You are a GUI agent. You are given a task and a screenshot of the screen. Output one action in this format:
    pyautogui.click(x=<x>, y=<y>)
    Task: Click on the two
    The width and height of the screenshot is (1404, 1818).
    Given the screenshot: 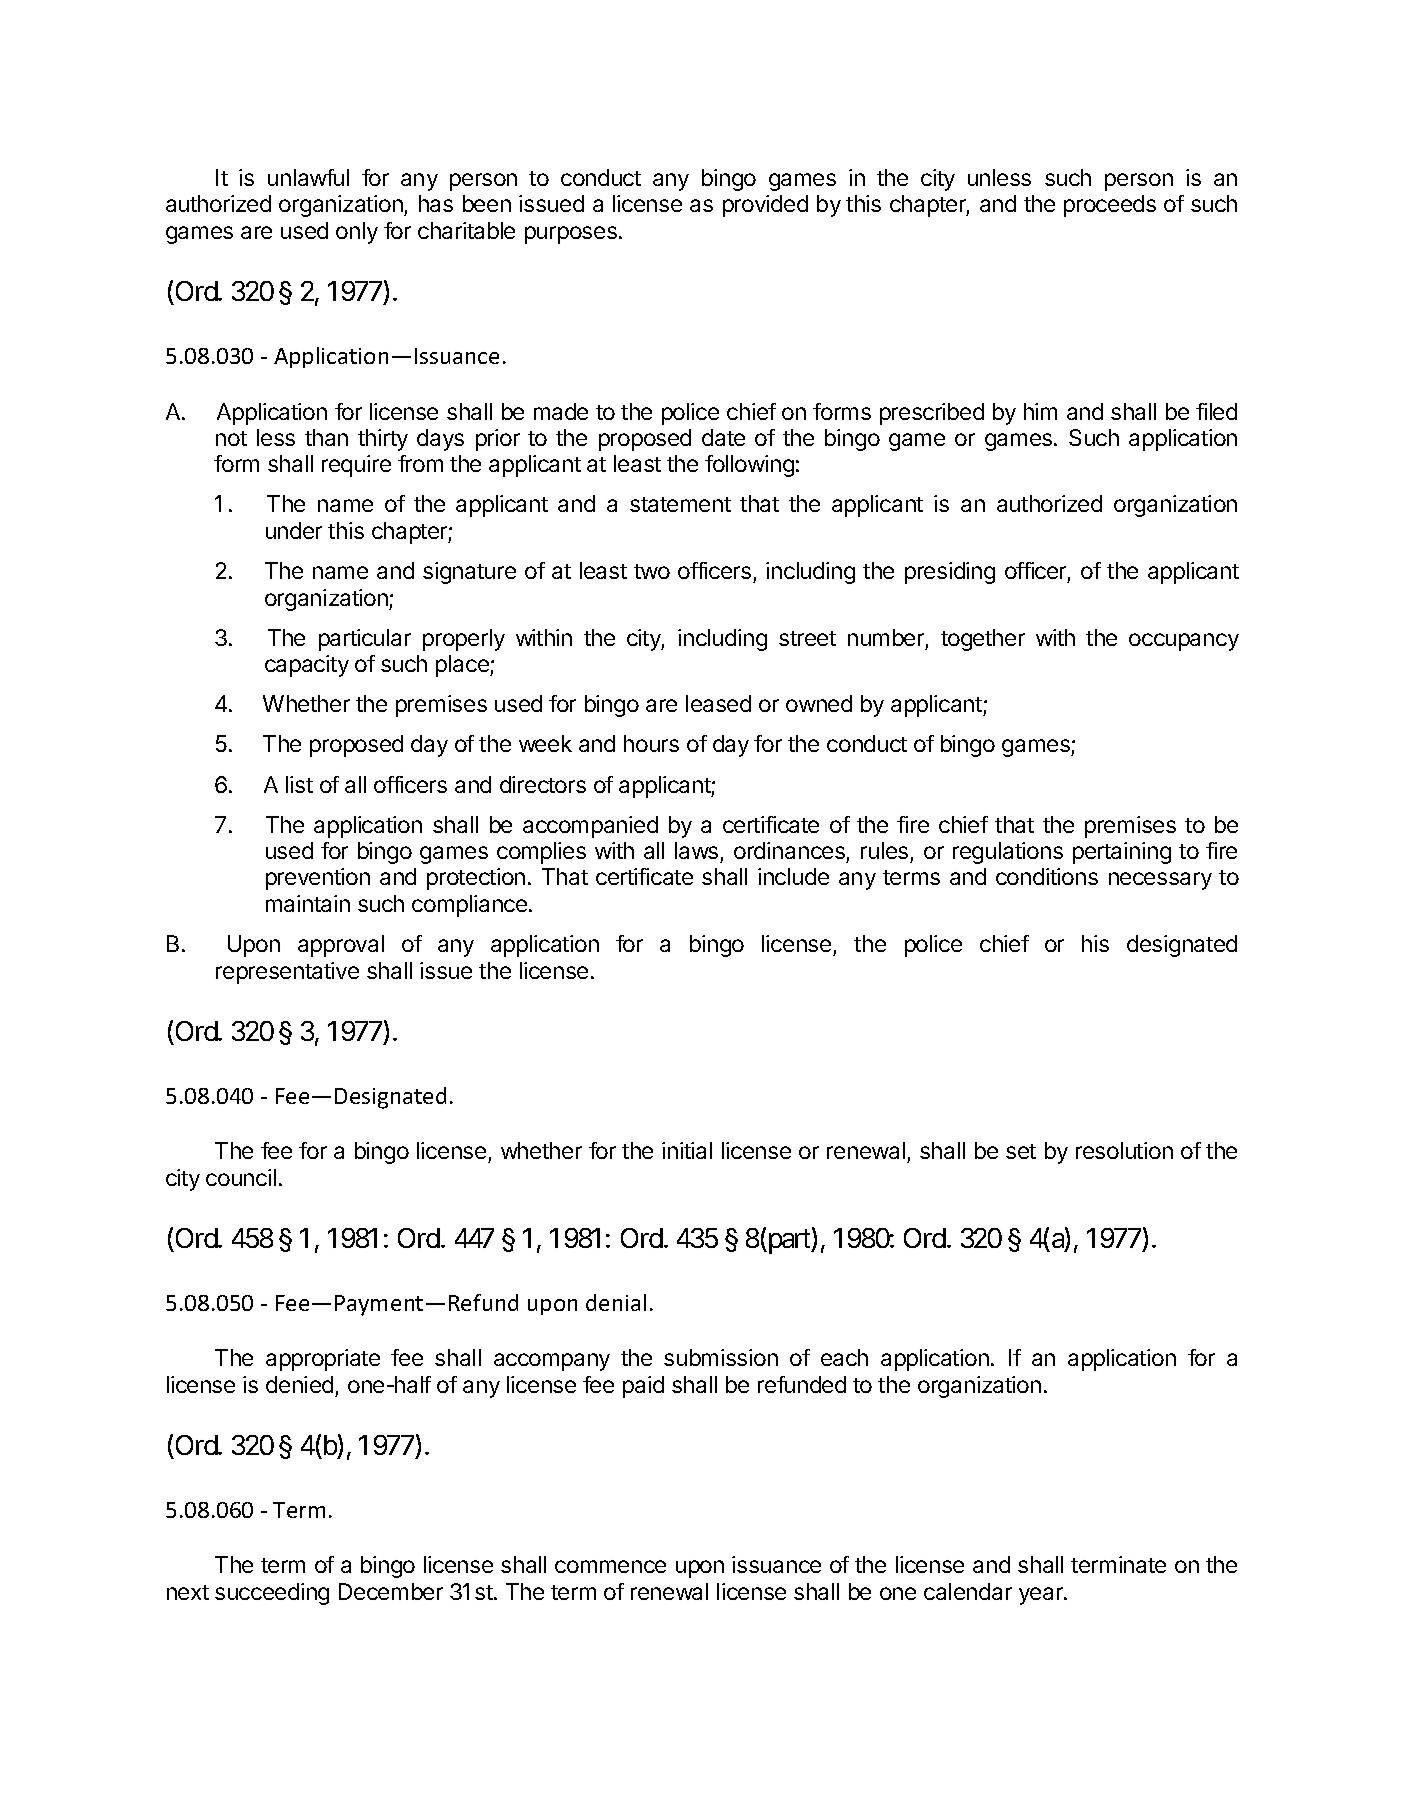 What is the action you would take?
    pyautogui.click(x=652, y=571)
